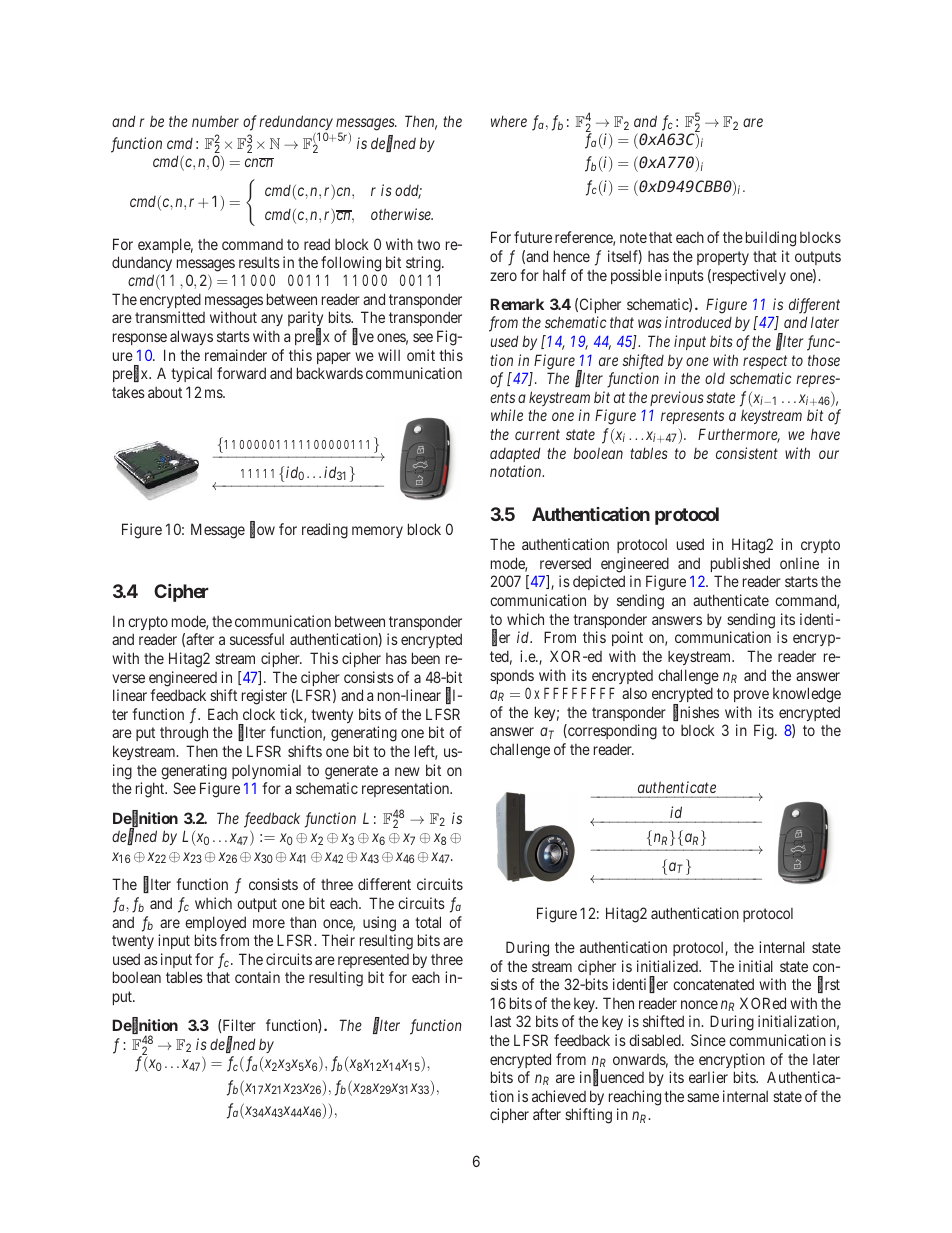 This document has width=952, height=1233. I want to click on been, so click(426, 658).
